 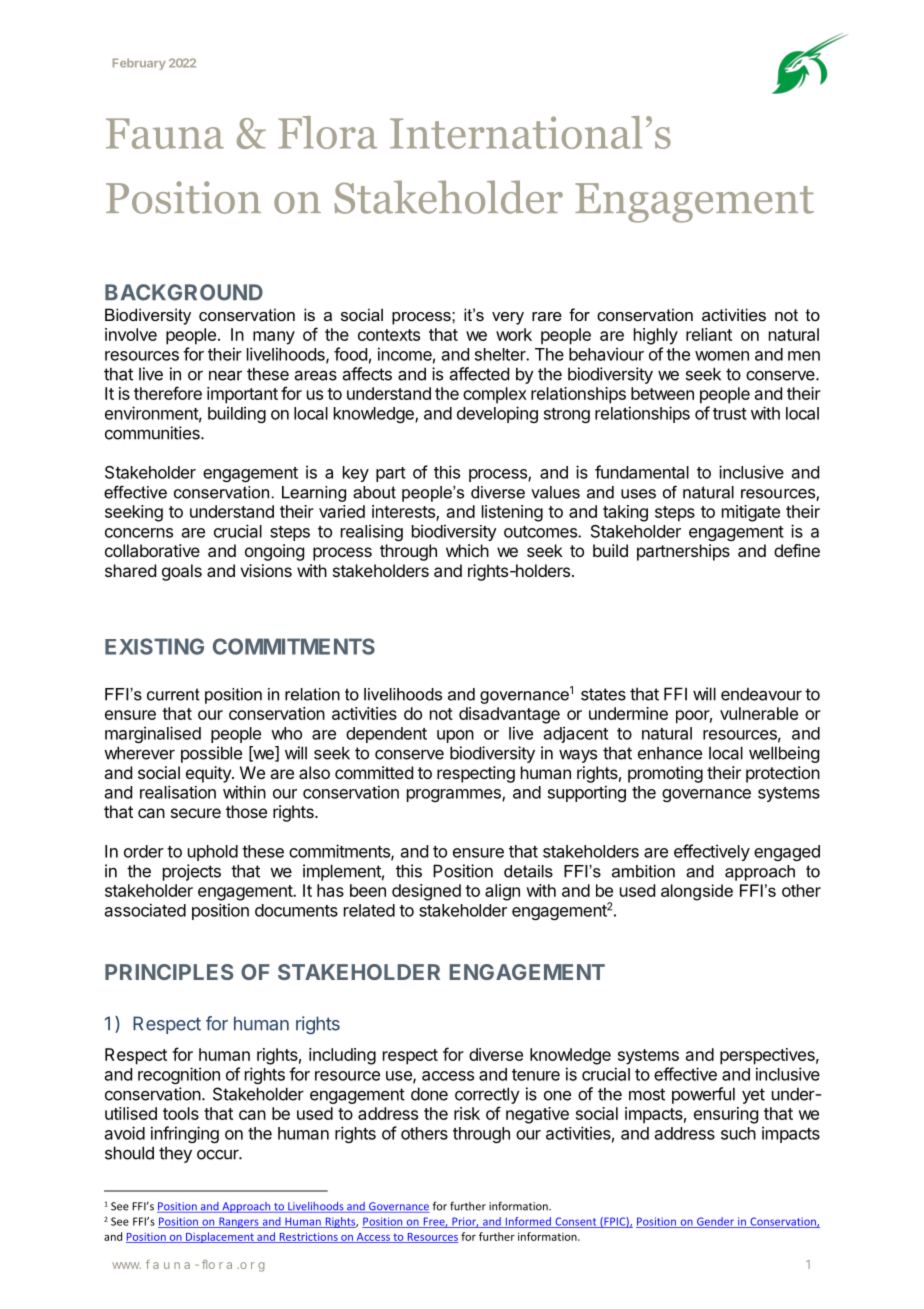 I want to click on designed, so click(x=426, y=892).
